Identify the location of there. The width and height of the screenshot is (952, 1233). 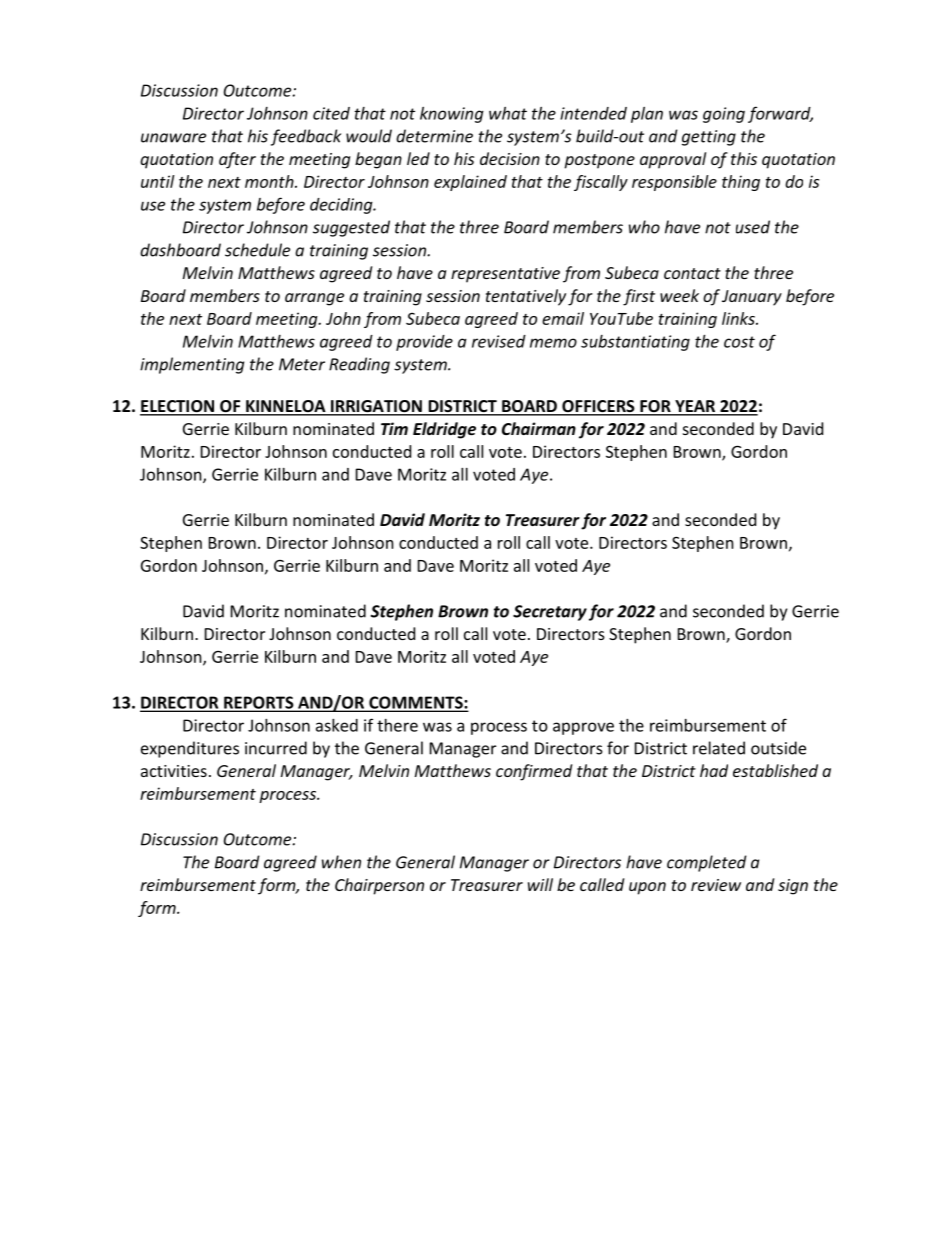
(397, 725).
